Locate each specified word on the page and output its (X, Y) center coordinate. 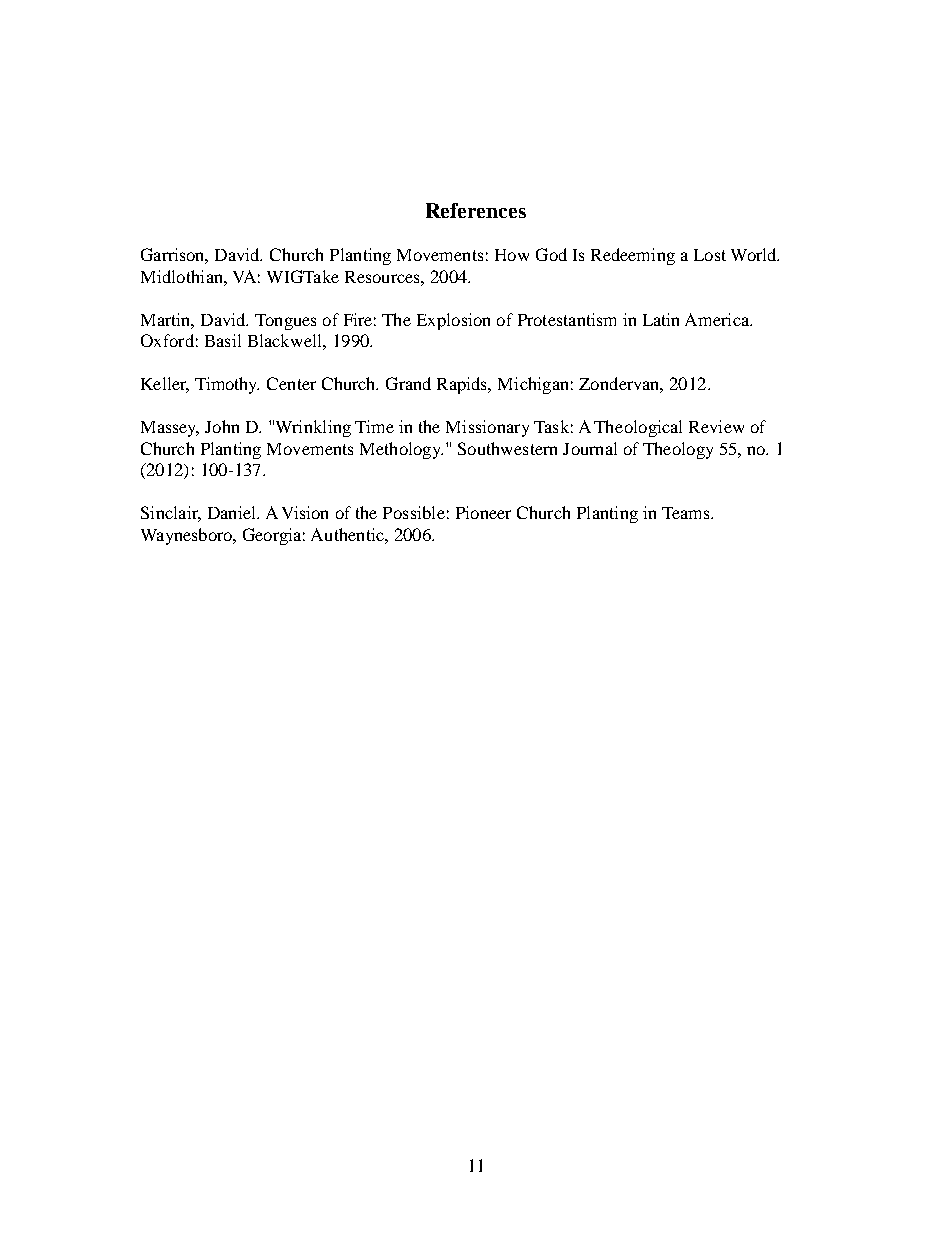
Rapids (463, 385)
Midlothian (183, 276)
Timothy (227, 385)
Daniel (233, 512)
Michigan (533, 385)
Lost (710, 255)
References (476, 210)
